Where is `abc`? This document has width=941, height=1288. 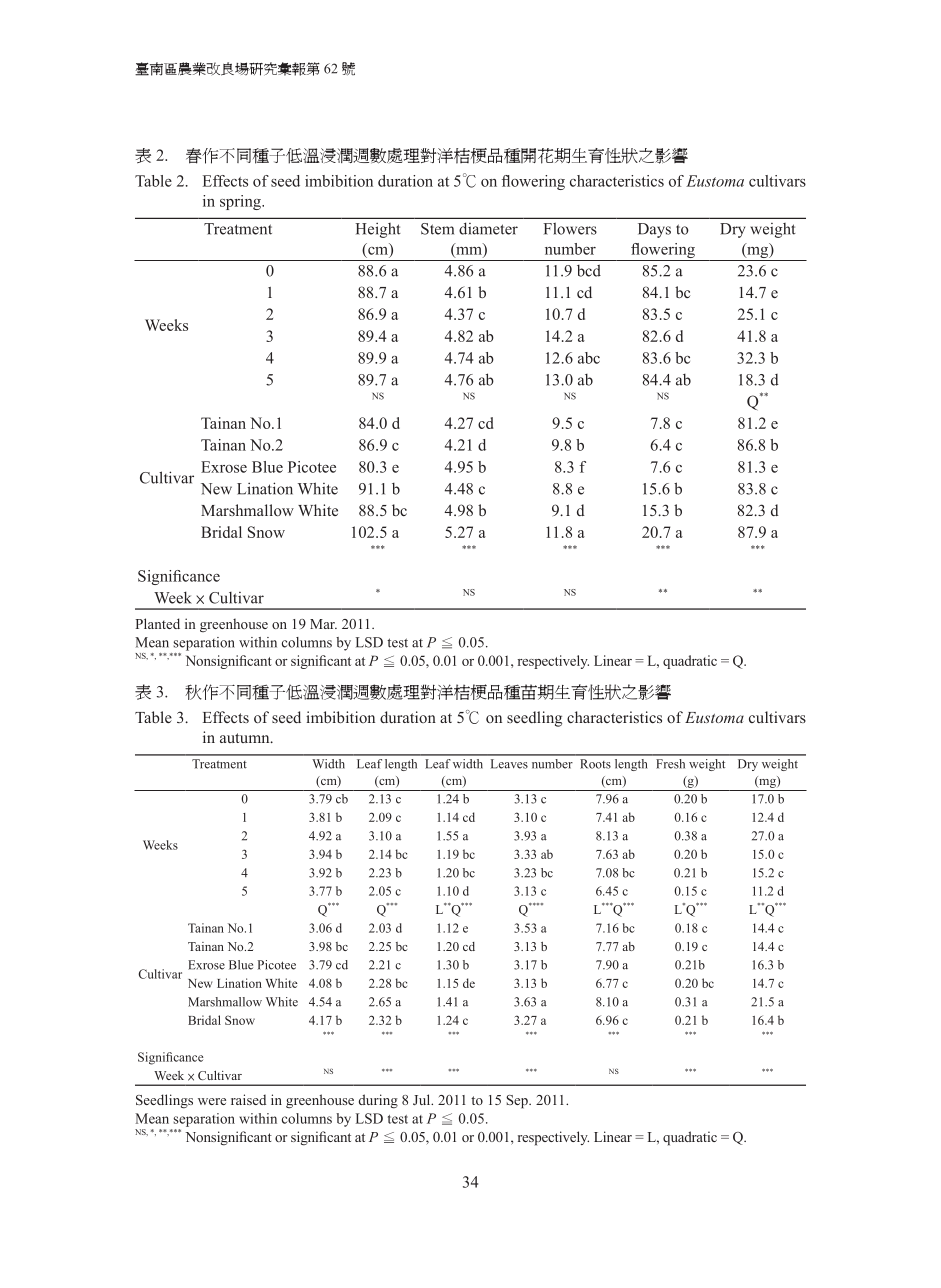
abc is located at coordinates (589, 358).
